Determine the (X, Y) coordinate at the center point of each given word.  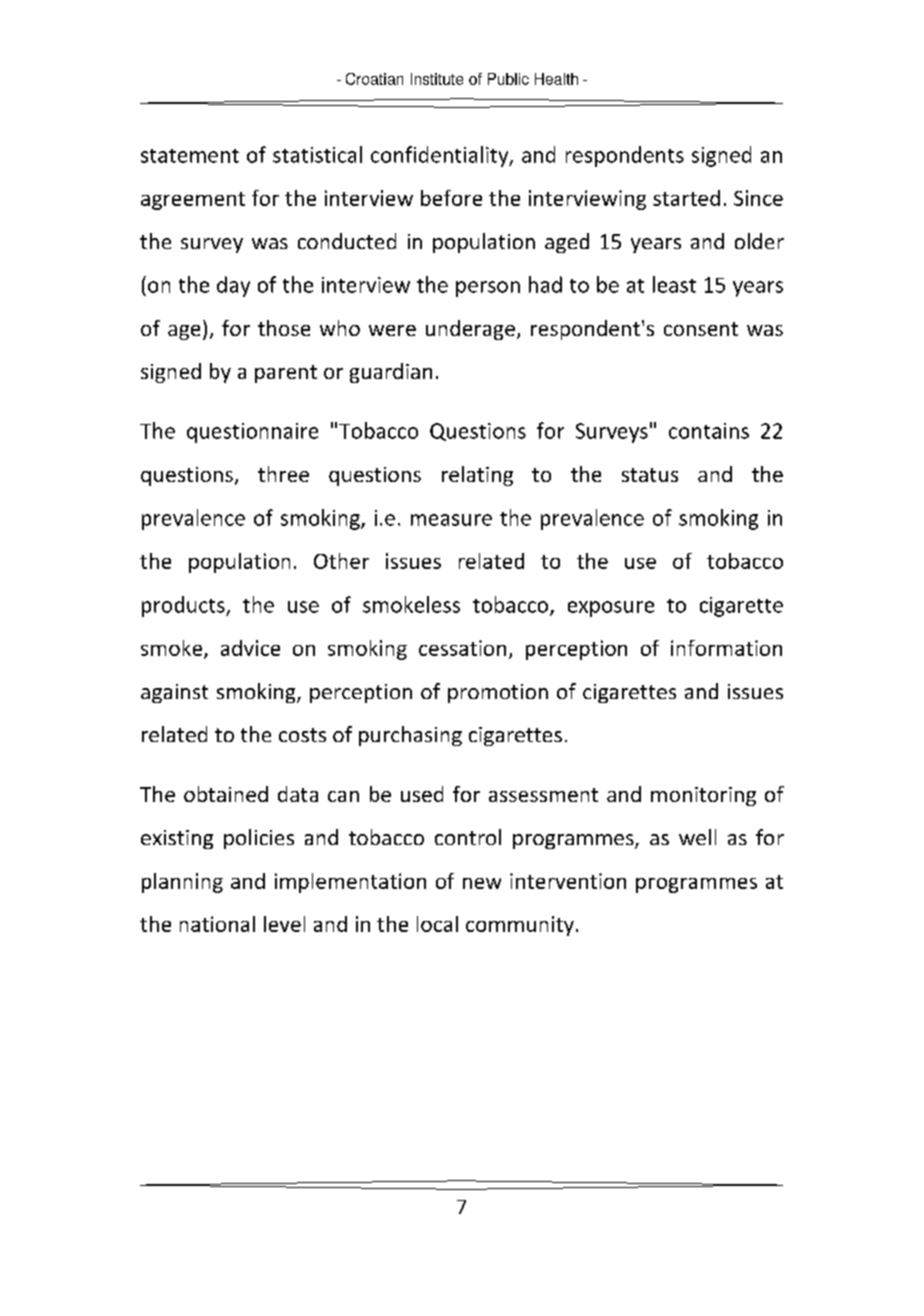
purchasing (410, 736)
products (184, 606)
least (674, 284)
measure (451, 520)
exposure (611, 609)
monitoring (703, 796)
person (488, 289)
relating (477, 476)
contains (709, 431)
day (233, 286)
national (217, 924)
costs (302, 735)
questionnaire (252, 433)
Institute (437, 79)
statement (190, 156)
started (686, 198)
